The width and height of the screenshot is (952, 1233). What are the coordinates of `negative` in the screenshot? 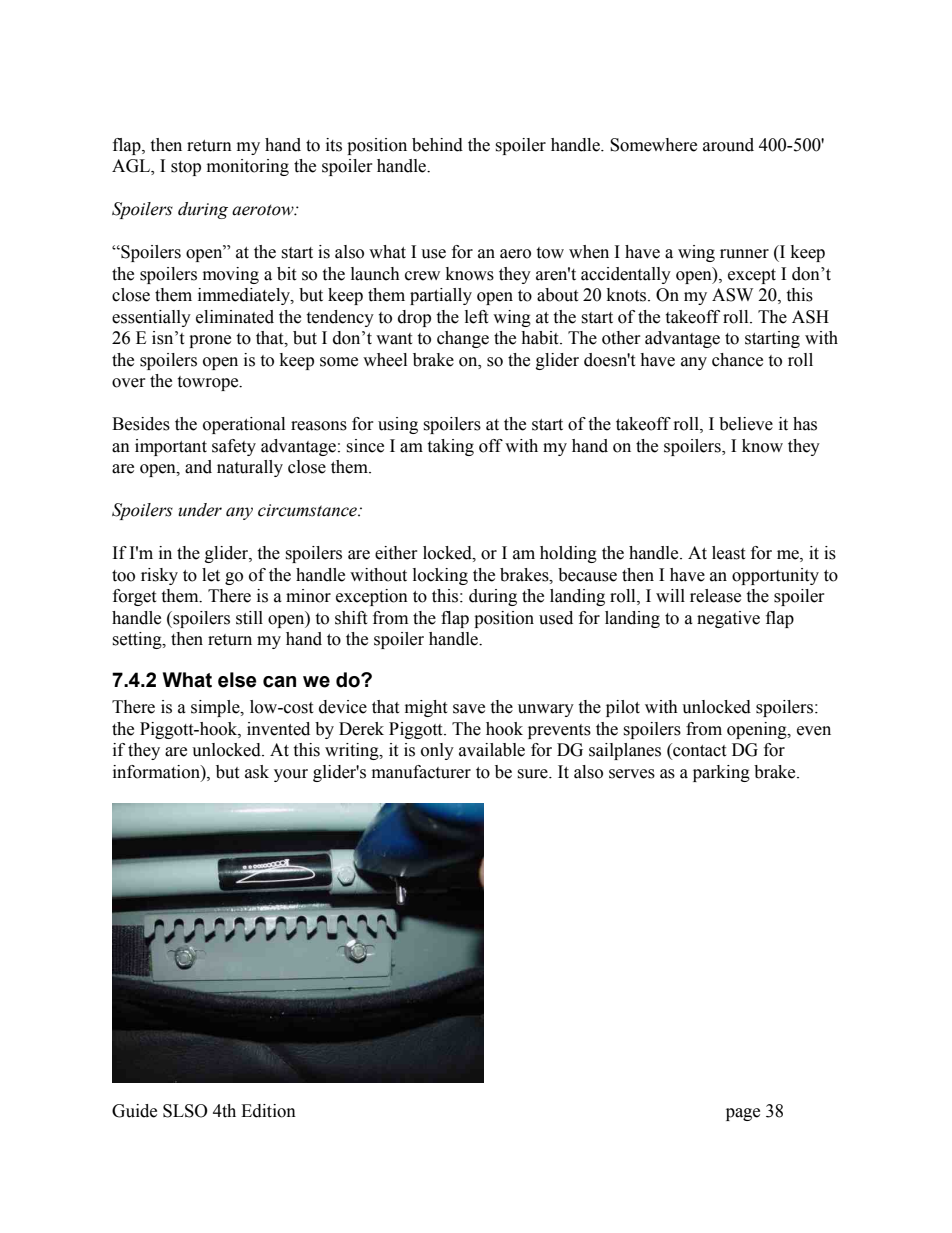 It's located at (728, 619).
